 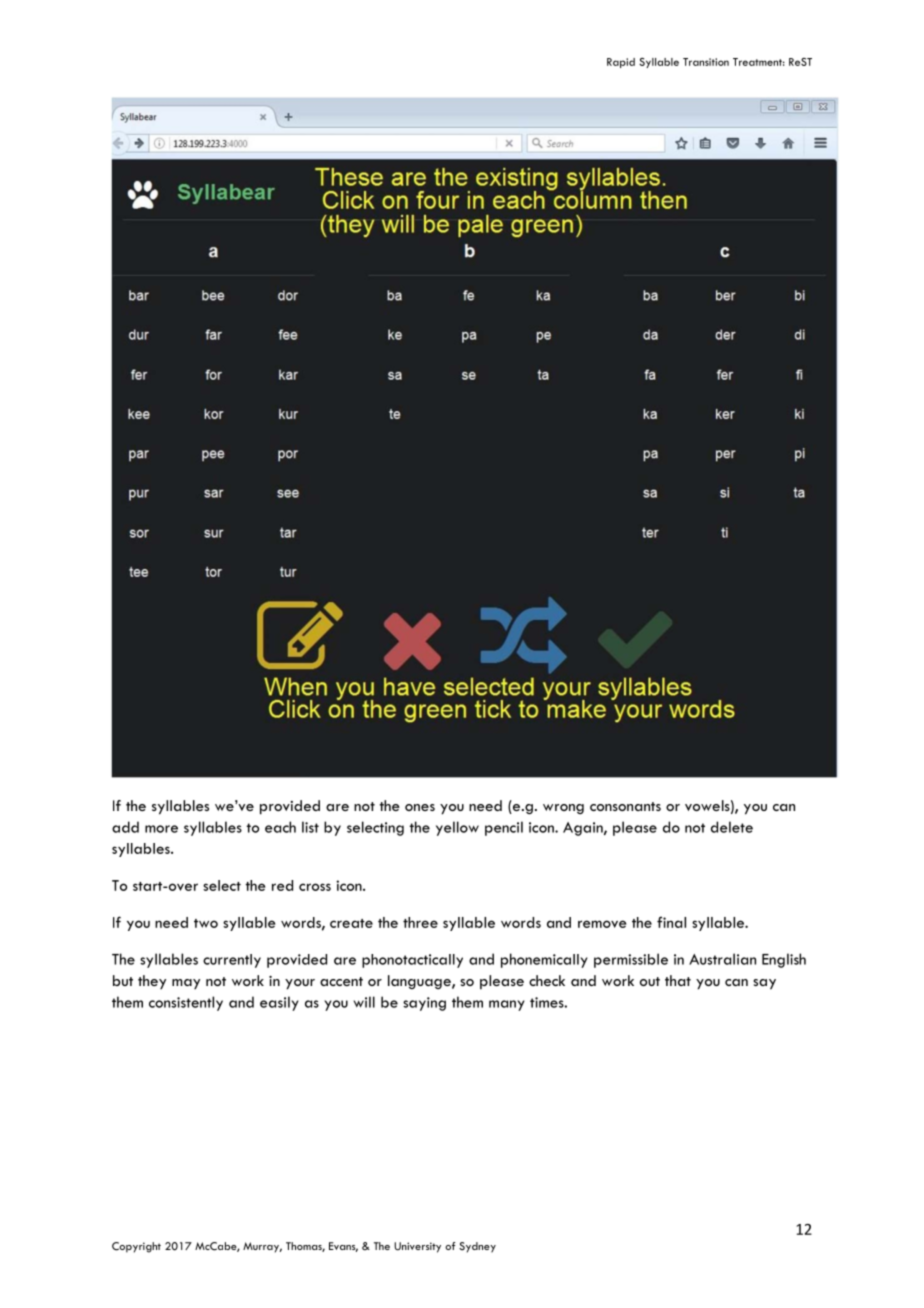 What do you see at coordinates (678, 980) in the image?
I see `that` at bounding box center [678, 980].
